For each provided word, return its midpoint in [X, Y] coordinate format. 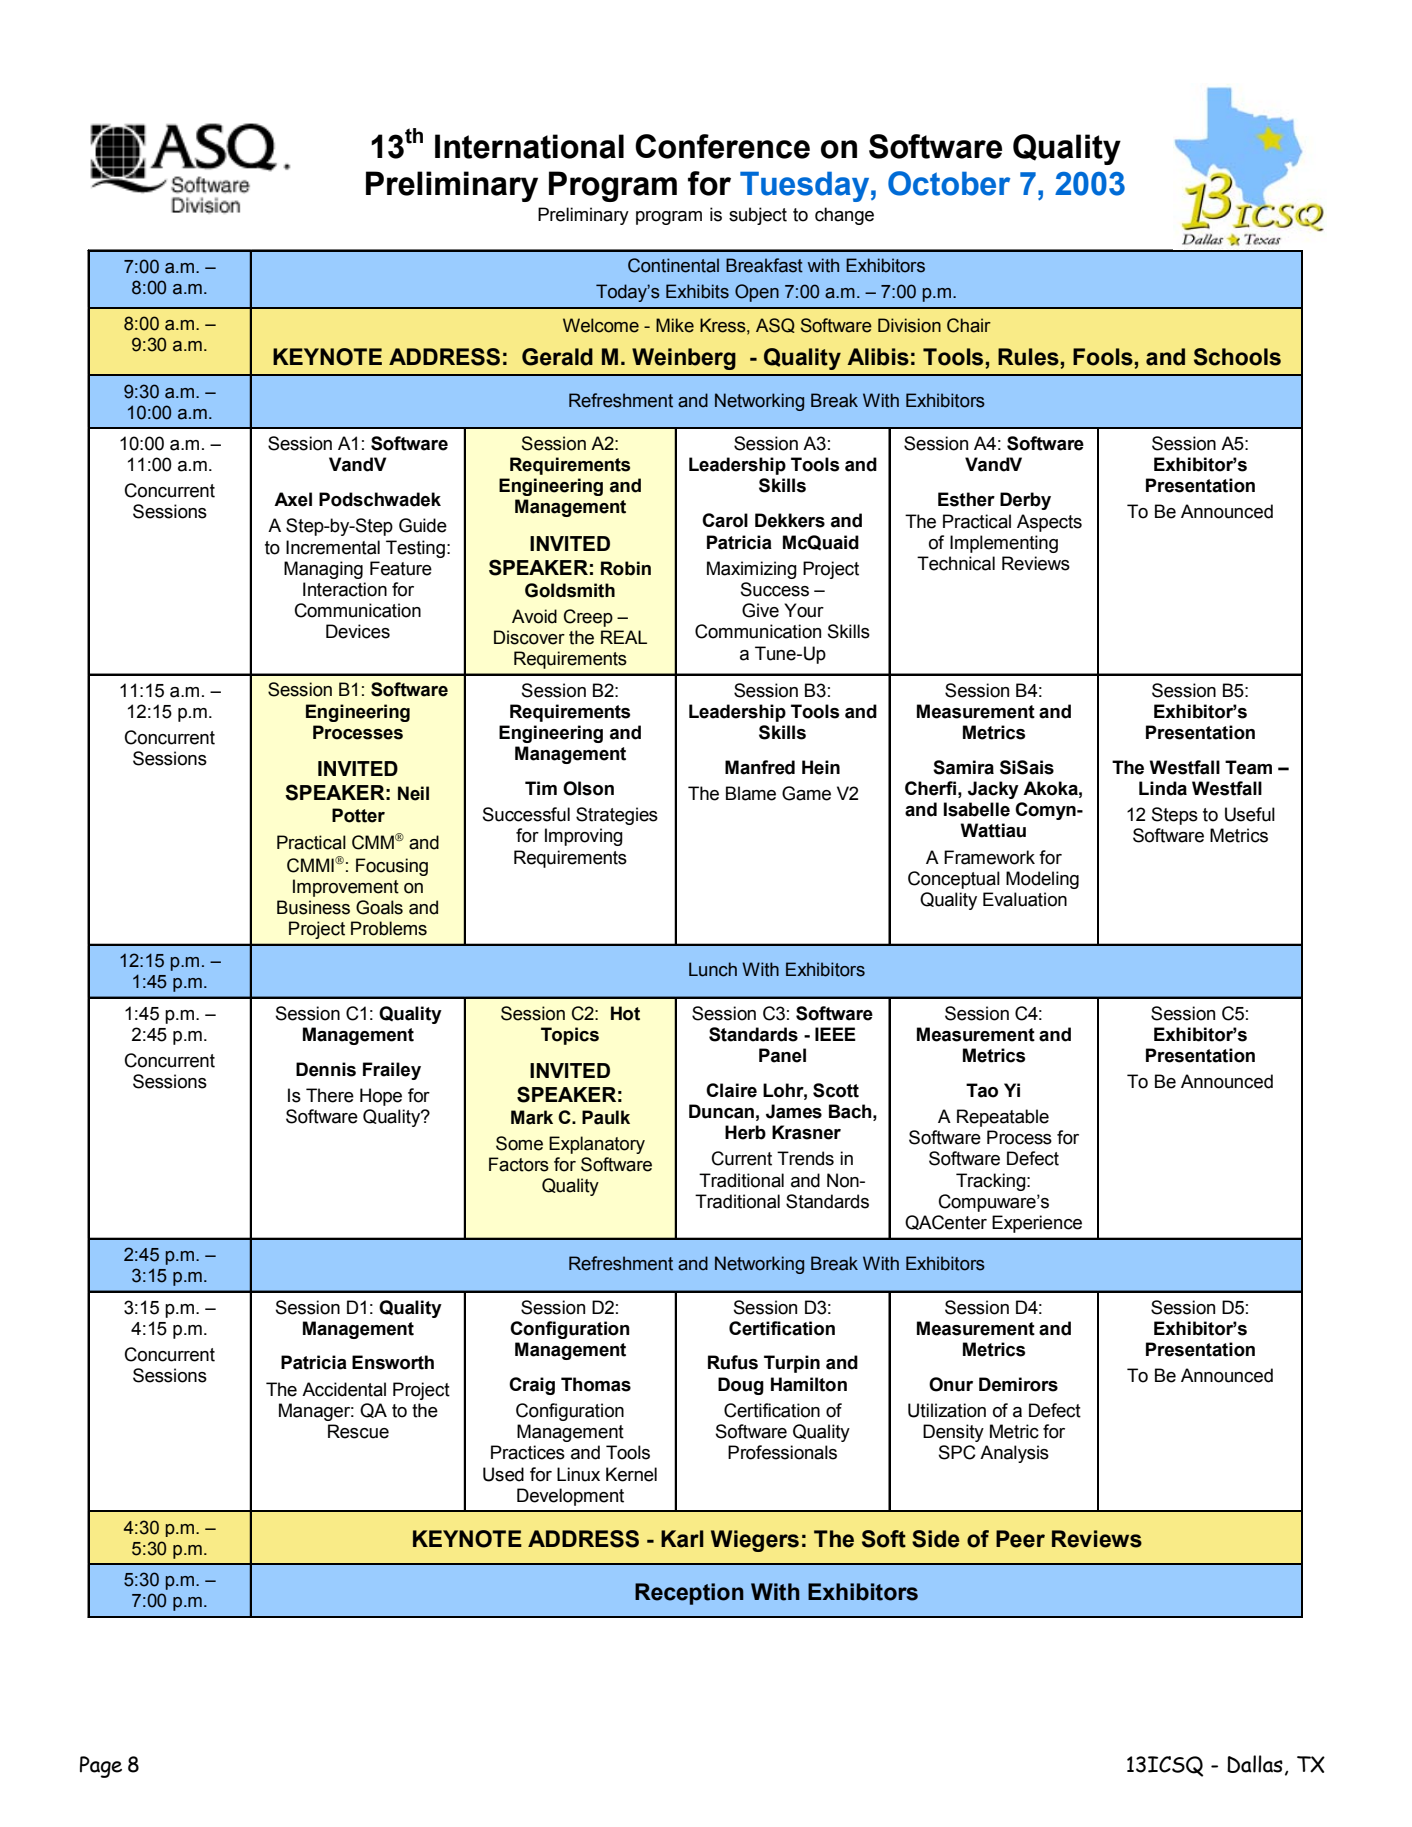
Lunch [713, 969]
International [529, 146]
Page [101, 1767]
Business [313, 907]
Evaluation [1025, 899]
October [949, 183]
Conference [722, 146]
